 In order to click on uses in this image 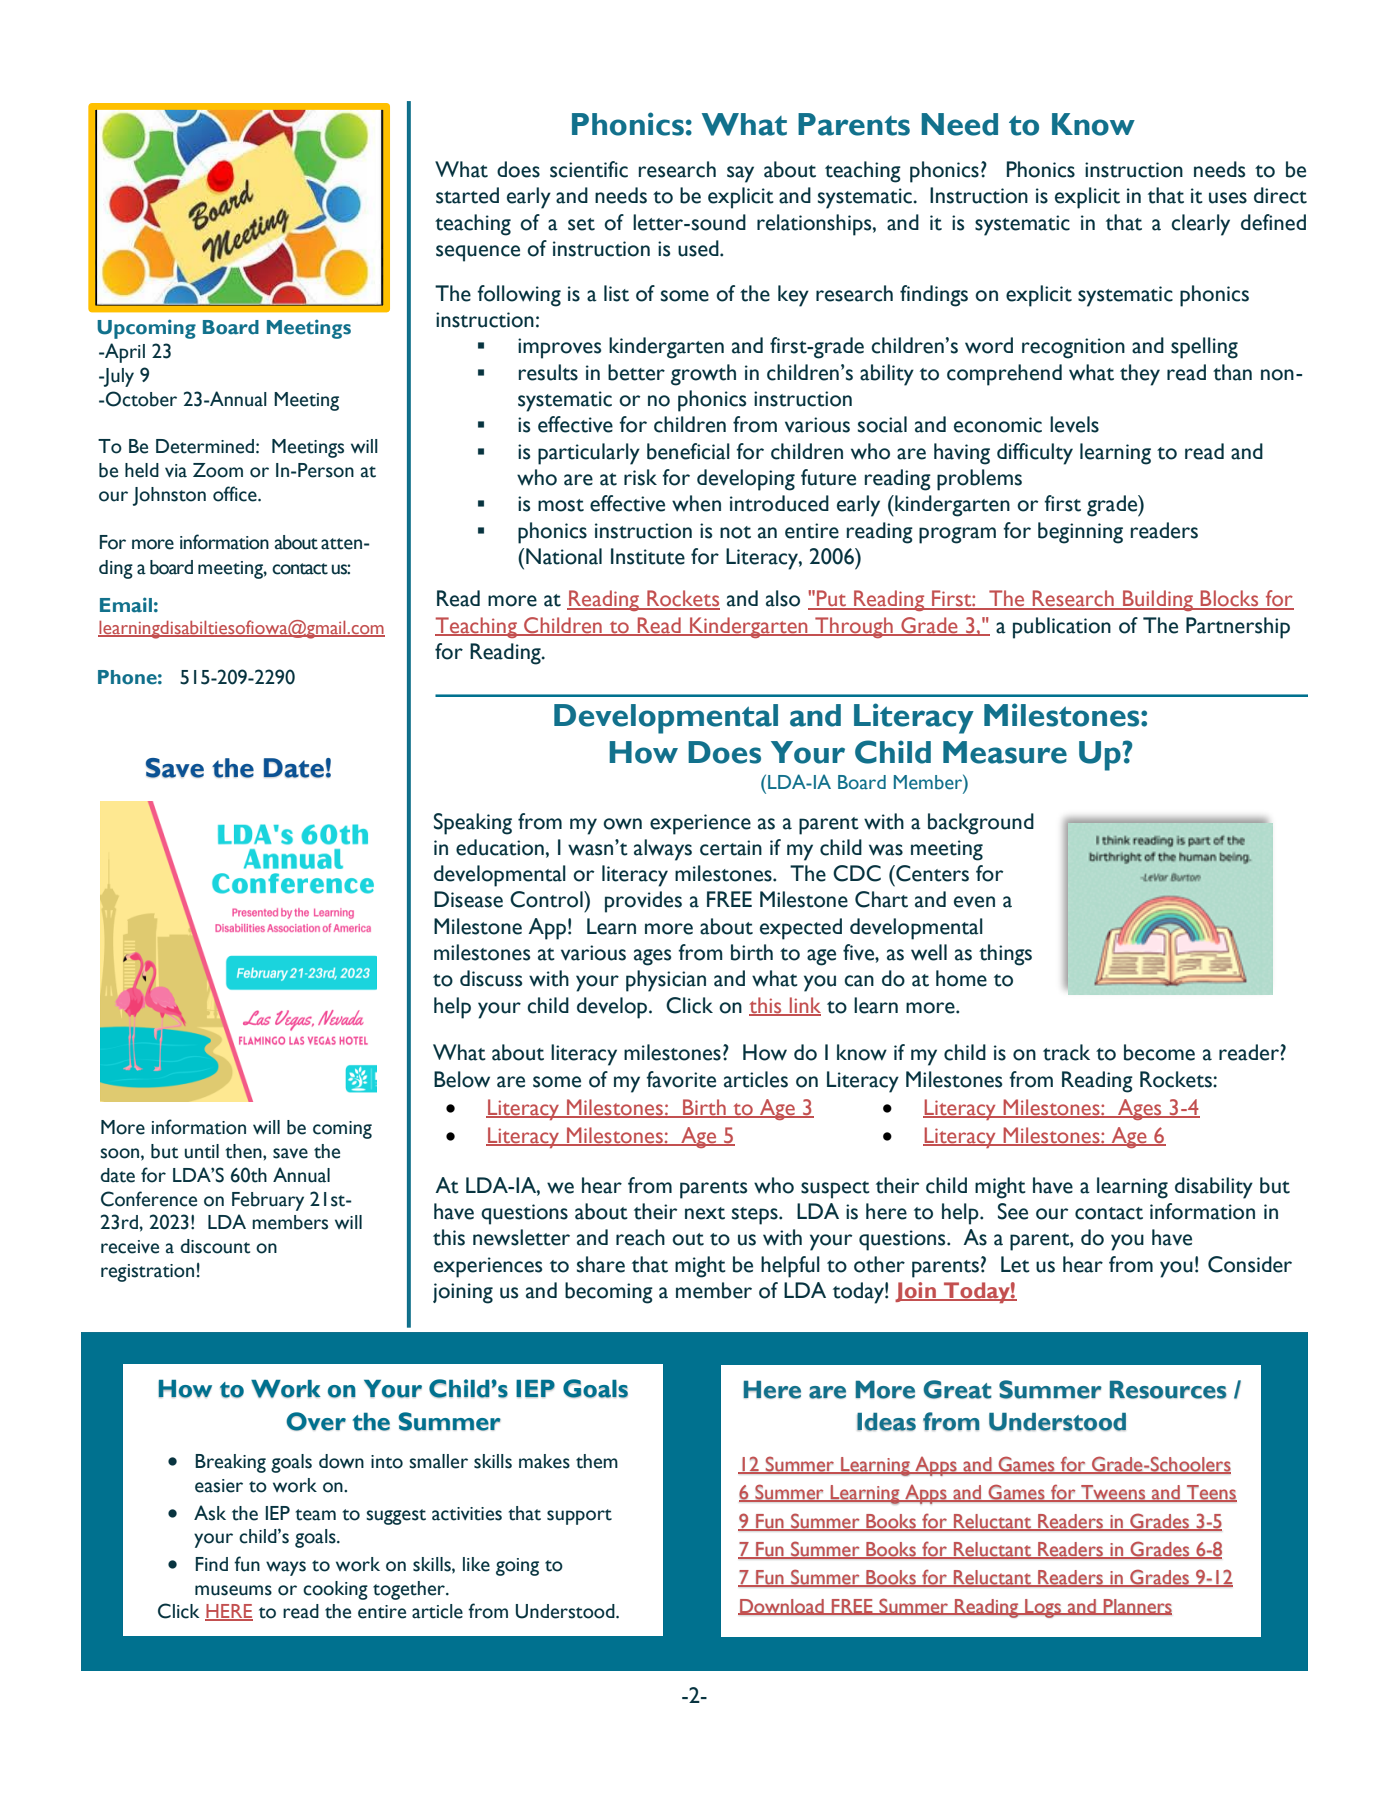, I will do `click(1228, 198)`.
